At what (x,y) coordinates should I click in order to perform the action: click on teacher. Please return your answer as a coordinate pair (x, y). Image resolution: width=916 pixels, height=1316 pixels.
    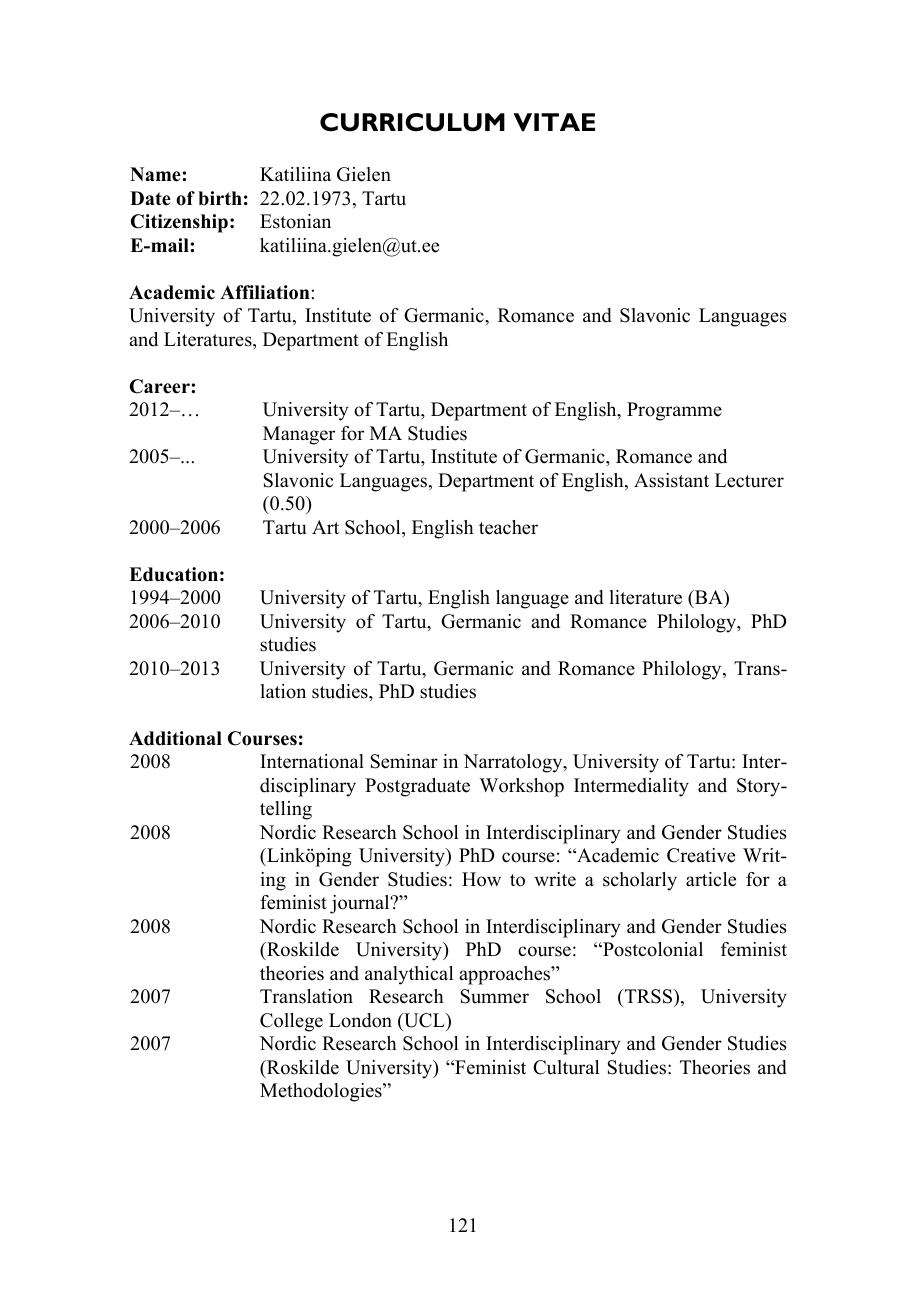
    Looking at the image, I should click on (508, 527).
